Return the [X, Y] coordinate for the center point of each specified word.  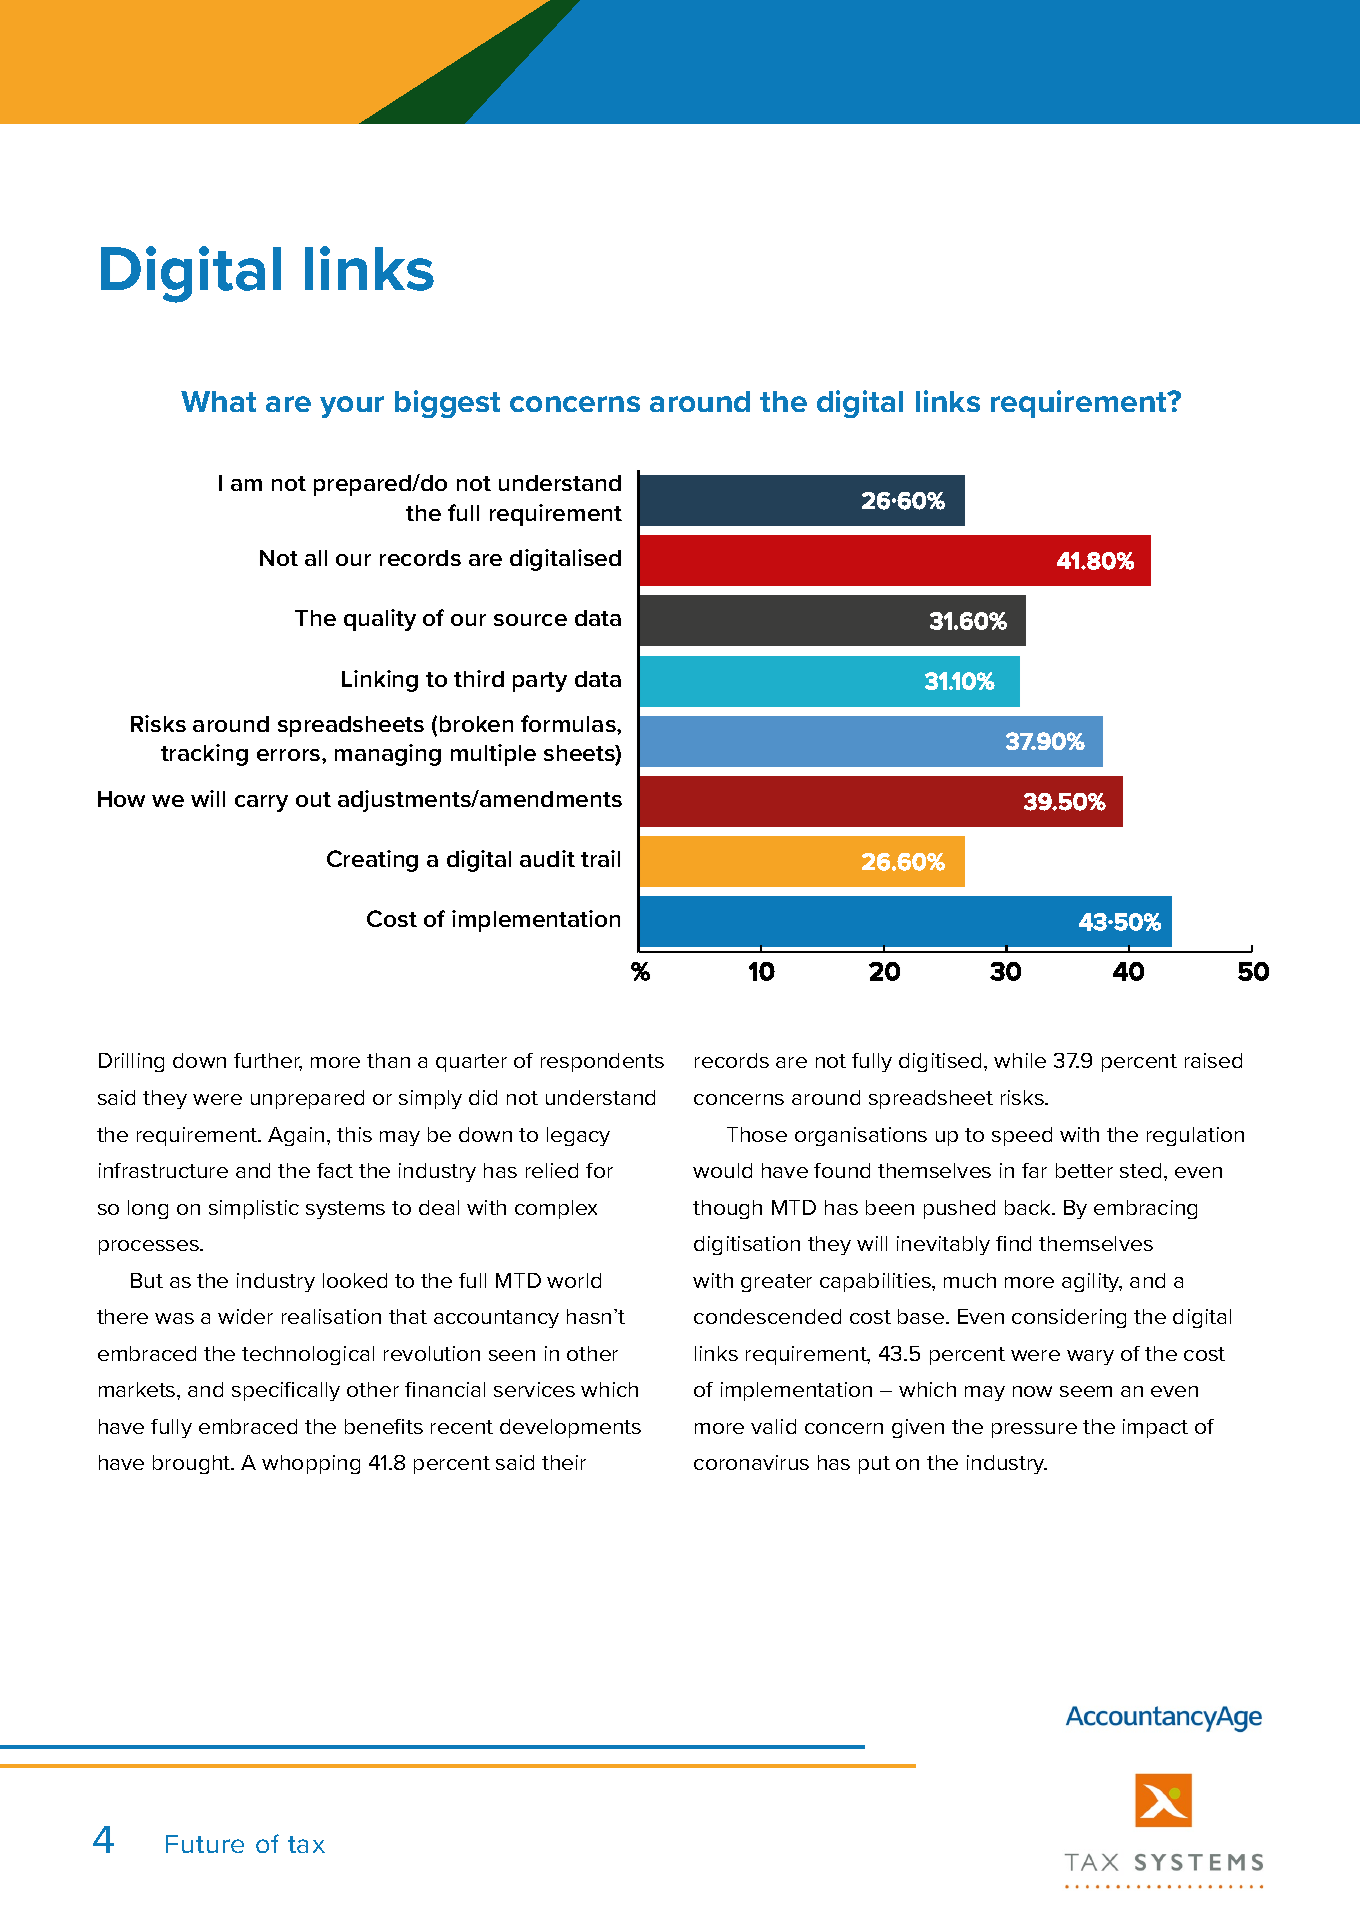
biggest [447, 404]
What [218, 401]
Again [296, 1136]
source [530, 620]
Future [205, 1844]
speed [1022, 1136]
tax [306, 1844]
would [722, 1170]
